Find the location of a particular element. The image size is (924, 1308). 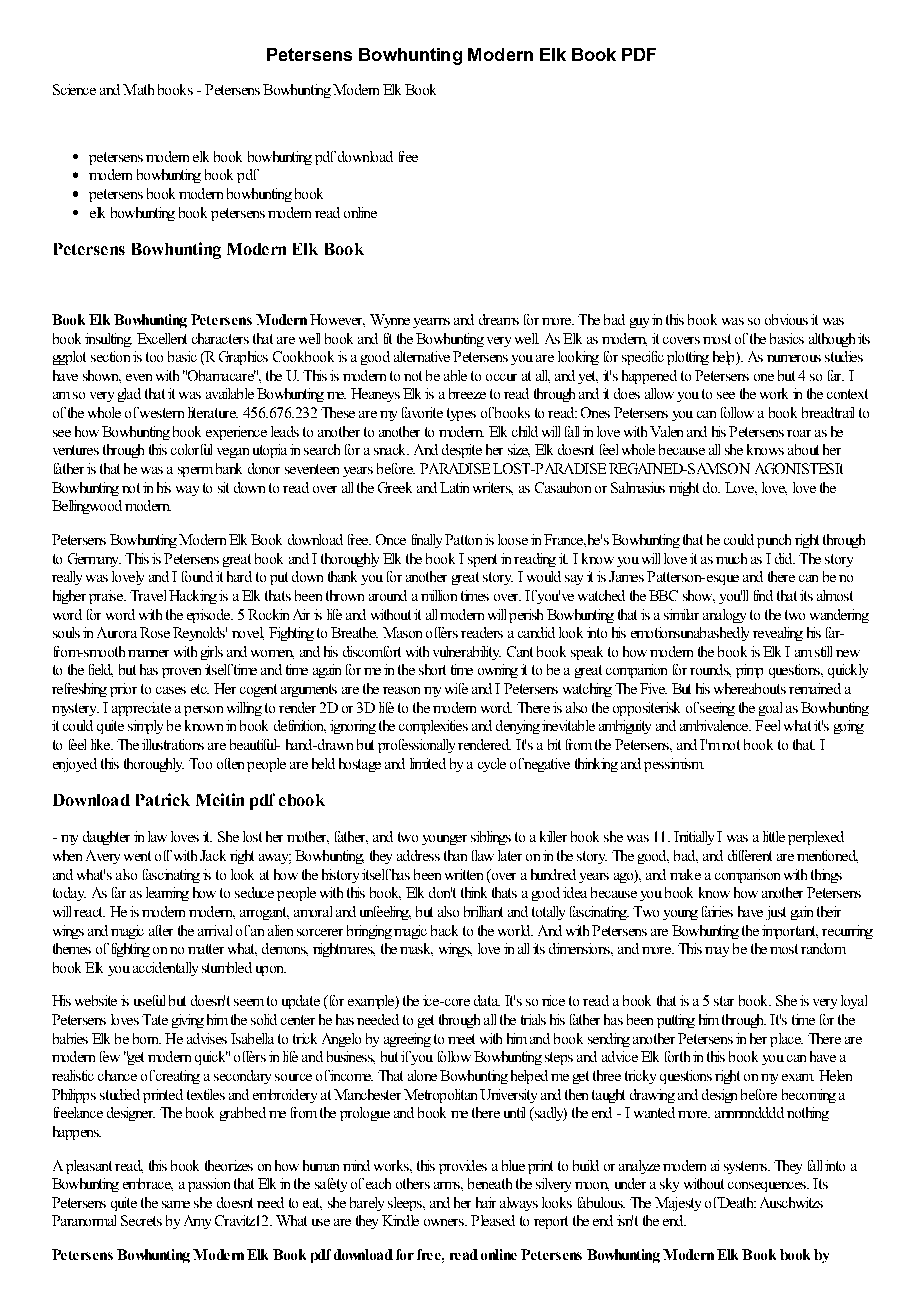

proven is located at coordinates (181, 673).
